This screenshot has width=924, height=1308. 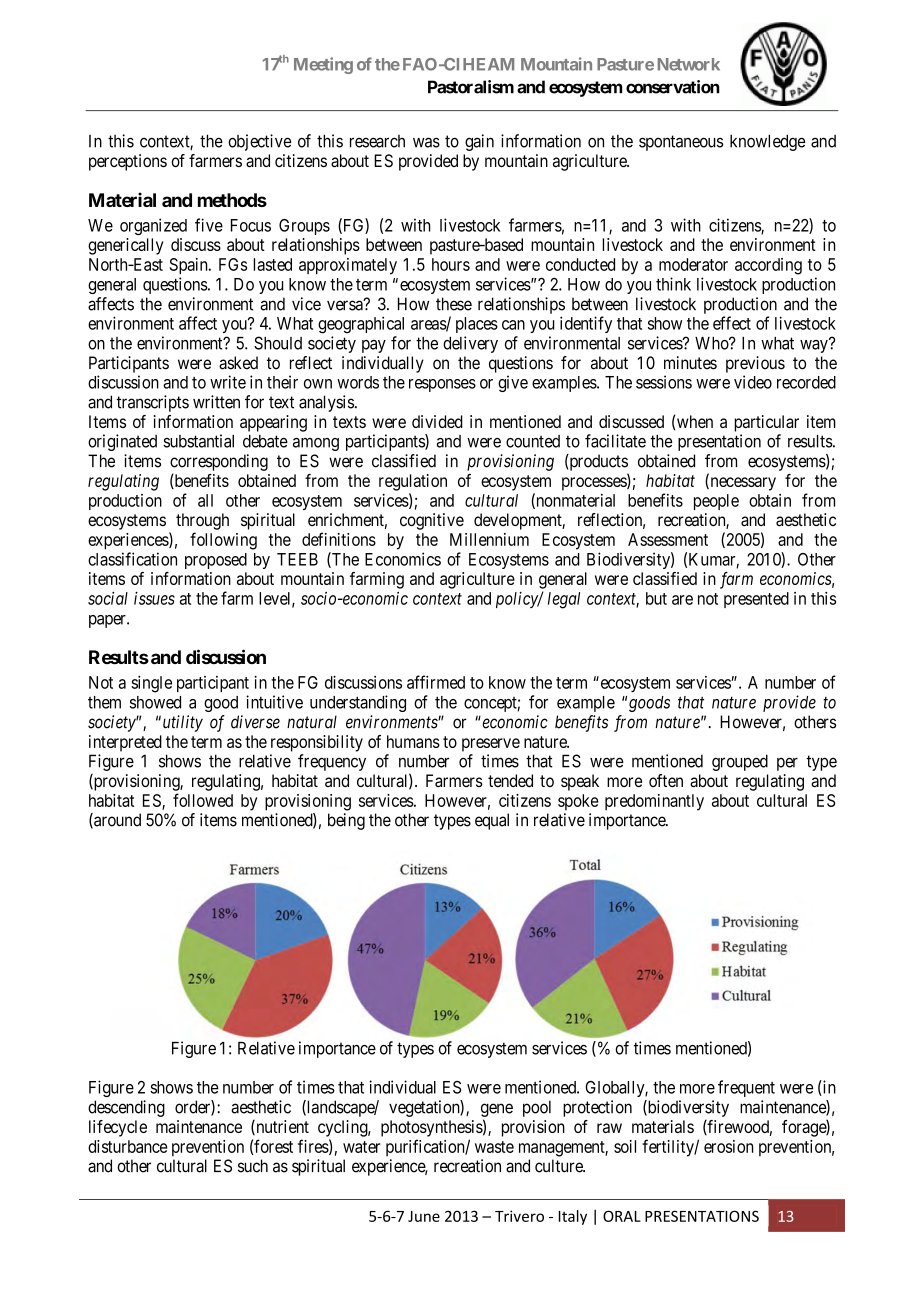 What do you see at coordinates (253, 1166) in the screenshot?
I see `such` at bounding box center [253, 1166].
